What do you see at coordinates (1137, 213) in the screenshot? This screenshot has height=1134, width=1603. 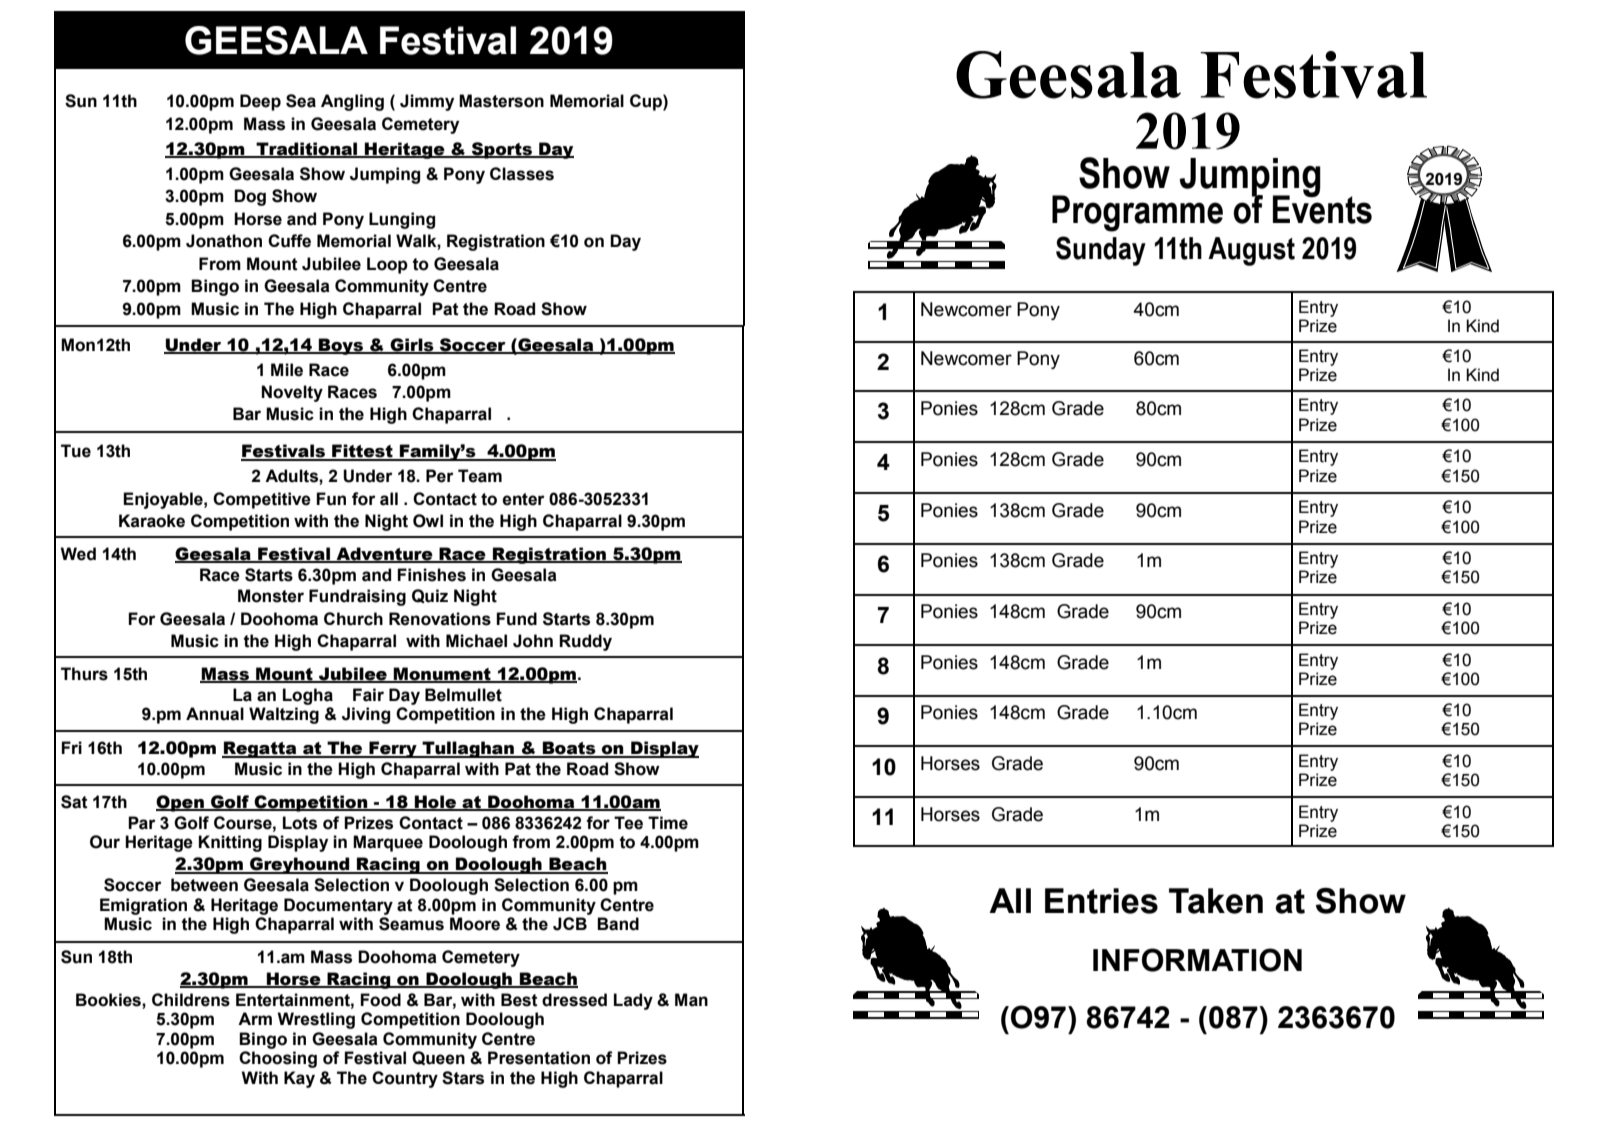 I see `Programme` at bounding box center [1137, 213].
